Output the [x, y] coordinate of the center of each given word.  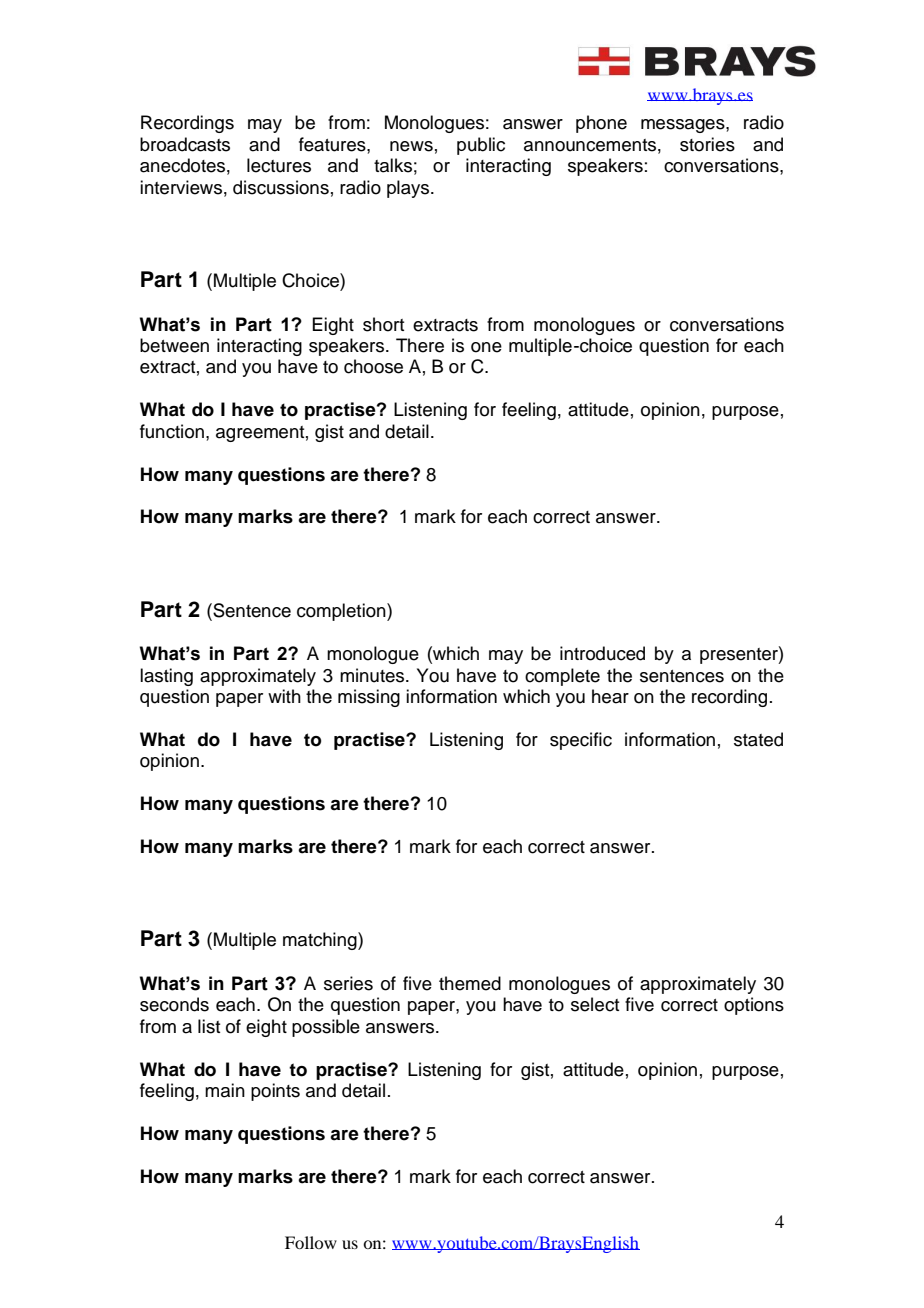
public [481, 146]
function [172, 431]
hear [610, 696]
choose [373, 366]
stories [707, 144]
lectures [279, 165]
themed [470, 983]
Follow [311, 1242]
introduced [602, 653]
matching [321, 941]
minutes [373, 675]
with [284, 696]
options [754, 1006]
